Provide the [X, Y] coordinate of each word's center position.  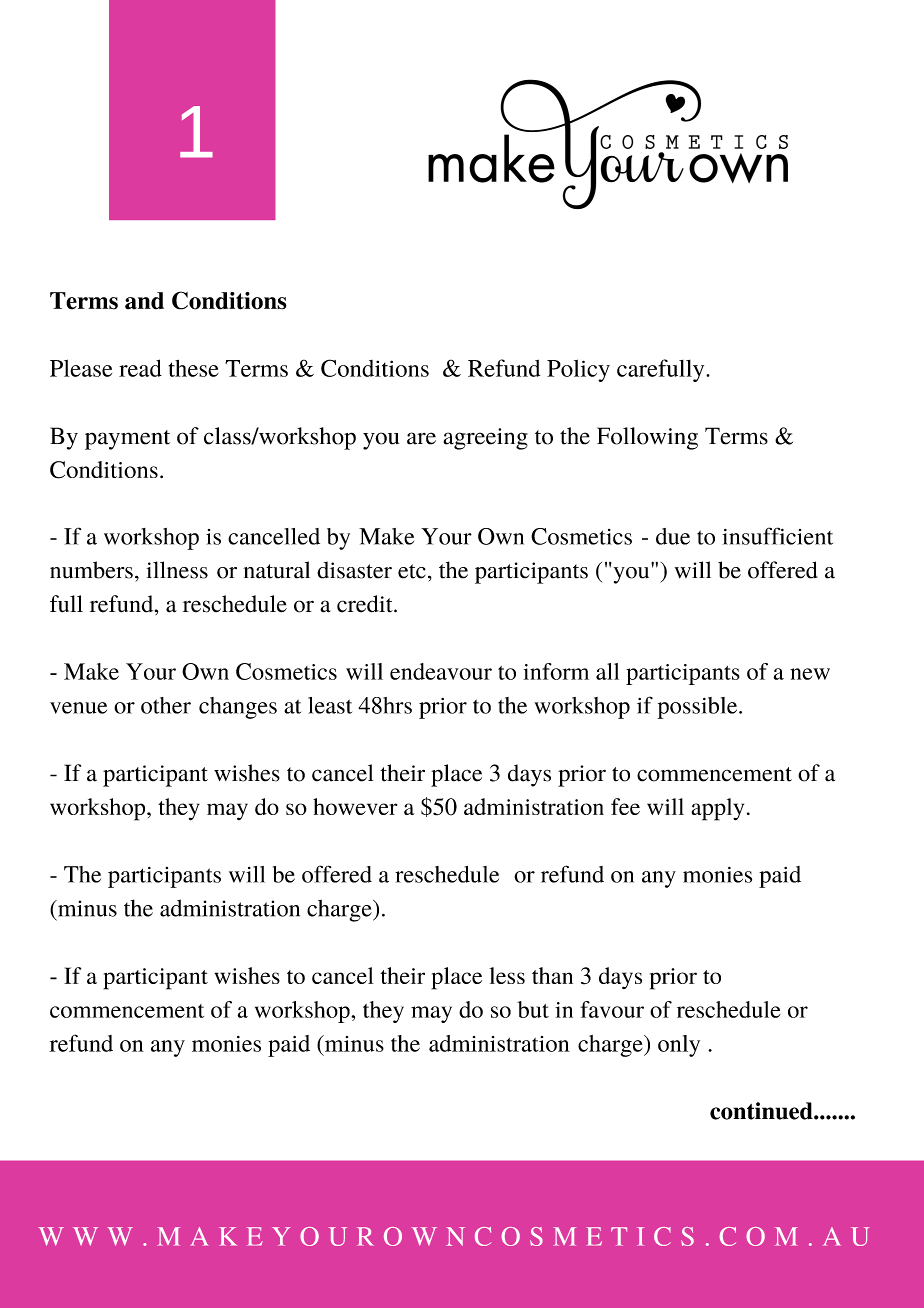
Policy [578, 370]
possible [698, 708]
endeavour [441, 671]
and [144, 301]
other [166, 705]
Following [647, 438]
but [533, 1009]
